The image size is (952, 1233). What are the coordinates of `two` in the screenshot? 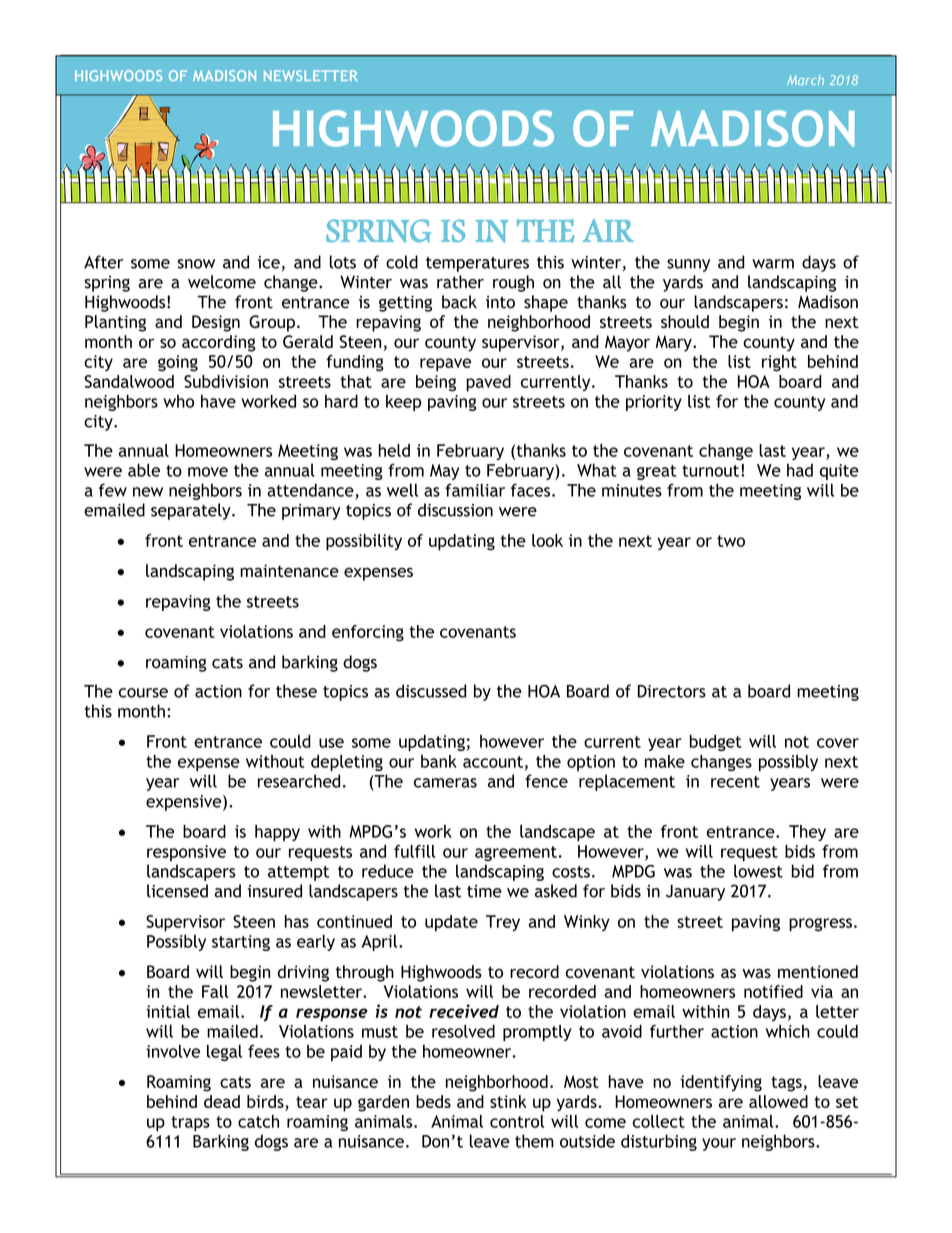 It's located at (731, 541).
